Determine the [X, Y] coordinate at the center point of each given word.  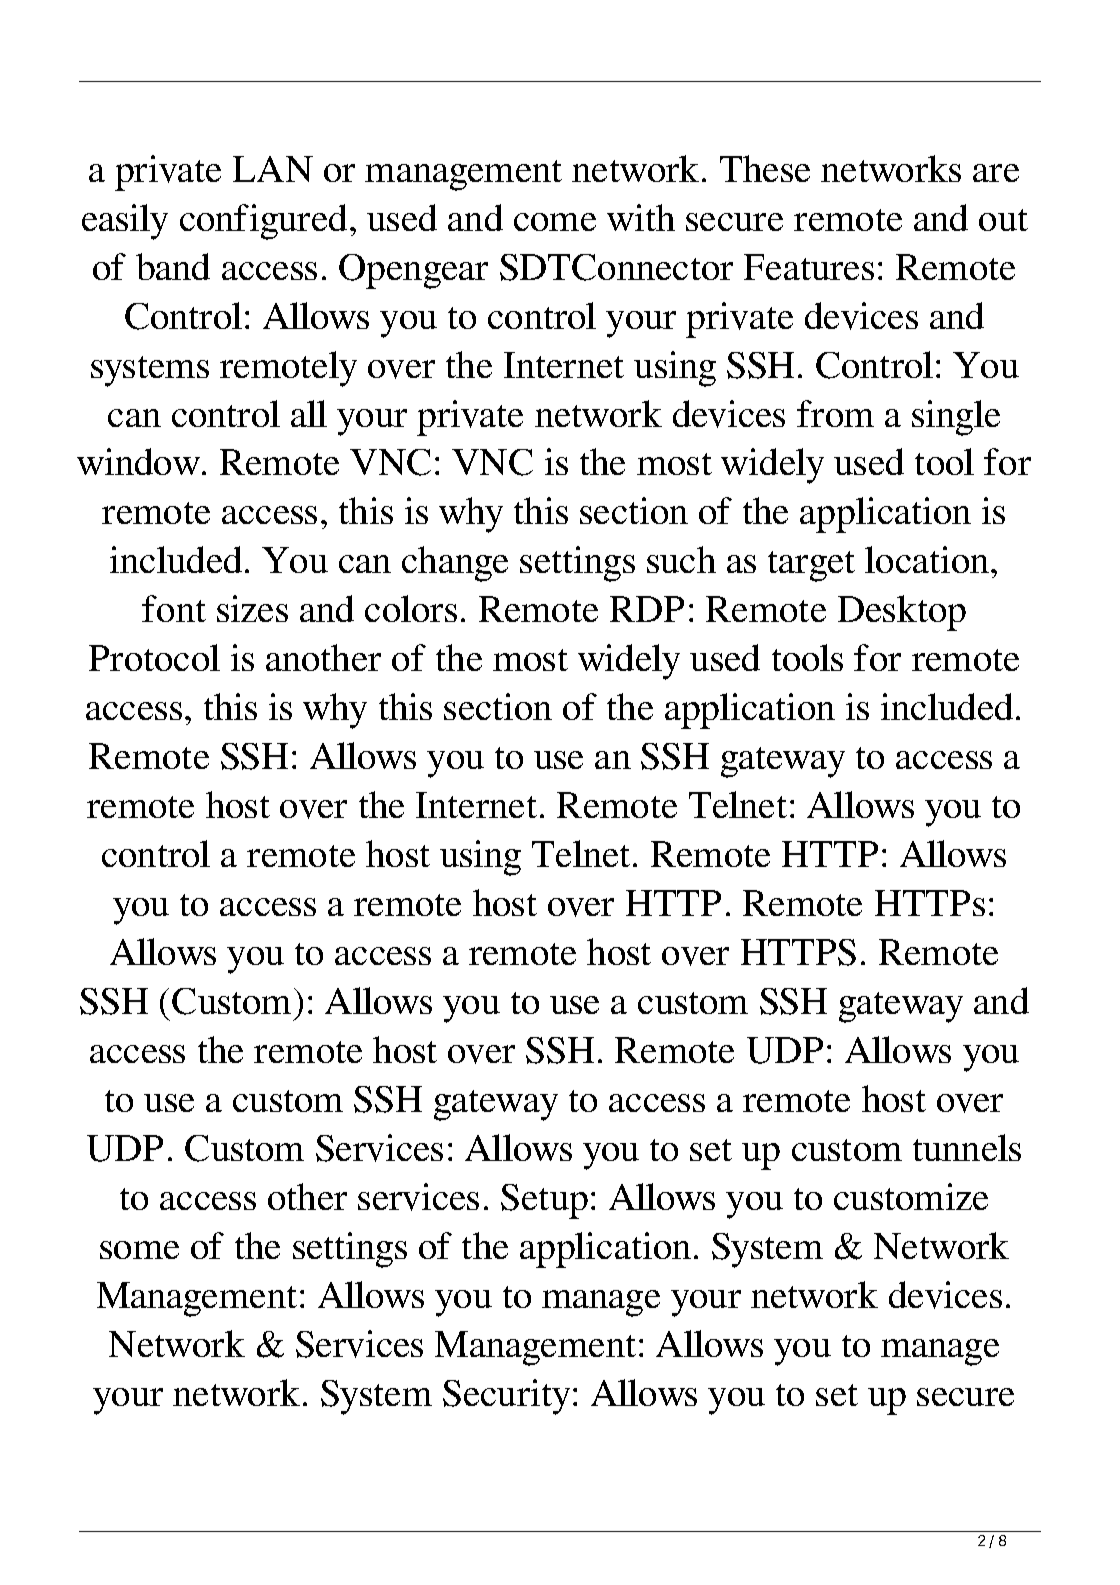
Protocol [154, 657]
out [1003, 220]
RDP [647, 609]
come [555, 222]
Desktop [902, 613]
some [139, 1250]
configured [263, 222]
